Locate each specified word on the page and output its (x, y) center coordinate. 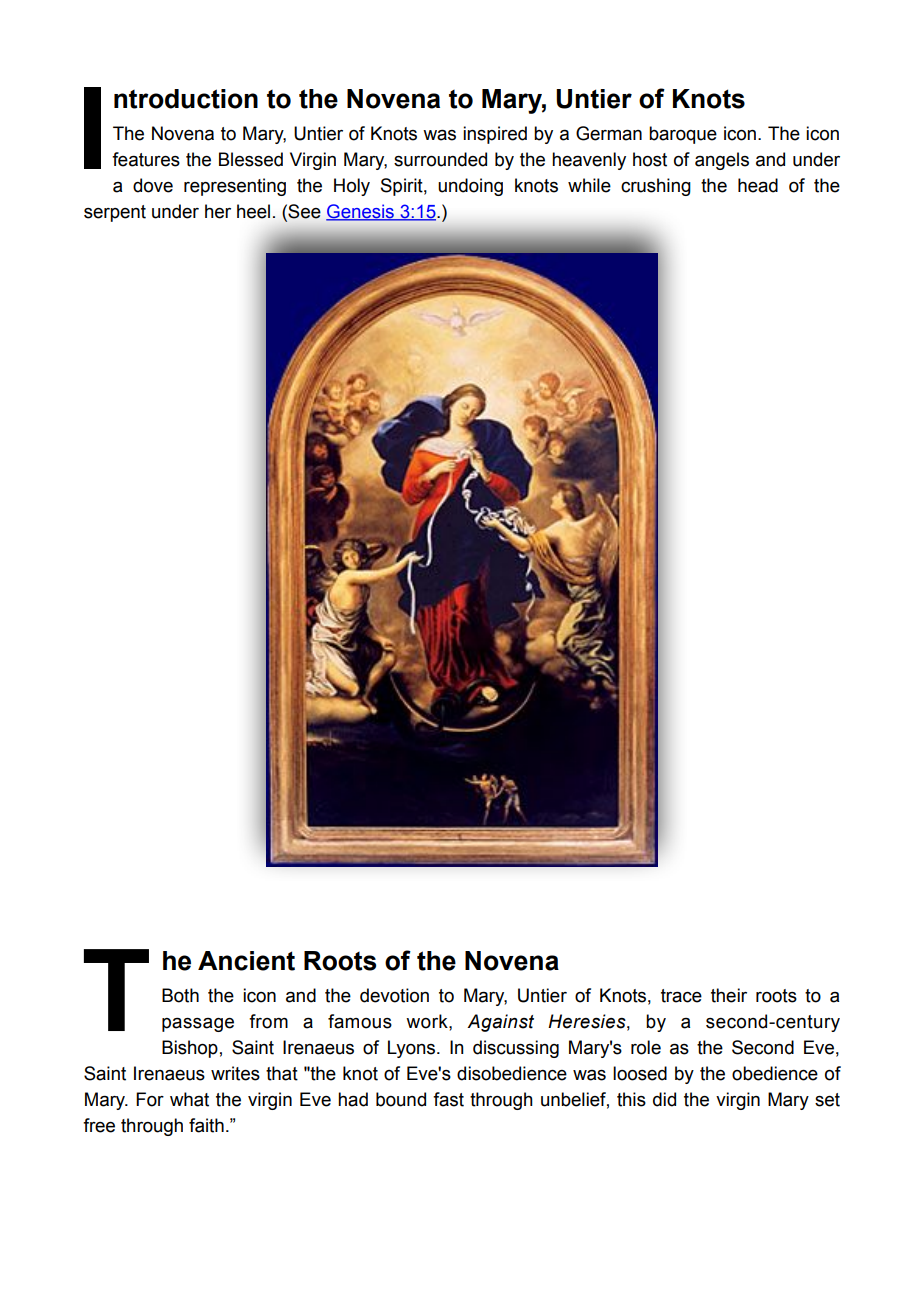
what (189, 1099)
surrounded (440, 159)
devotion (394, 995)
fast (448, 1099)
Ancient (246, 961)
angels (722, 161)
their (729, 995)
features (146, 159)
